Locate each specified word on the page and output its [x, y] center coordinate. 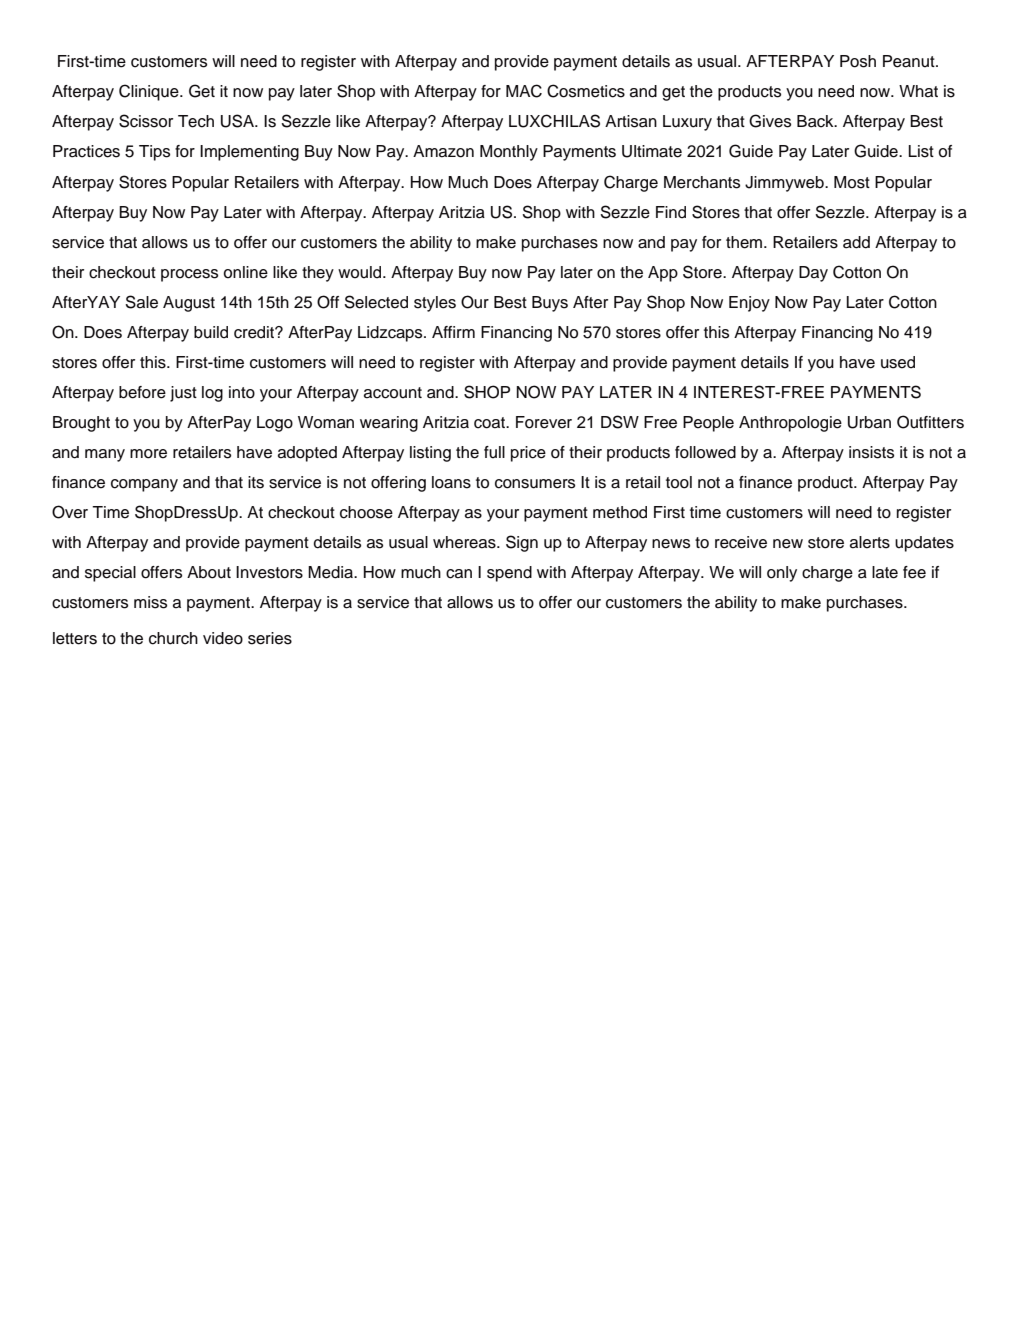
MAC [524, 91]
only [782, 574]
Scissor [146, 121]
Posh [858, 61]
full [494, 452]
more [148, 454]
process [189, 275]
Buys [550, 304]
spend [509, 574]
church [173, 638]
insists [871, 452]
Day [813, 274]
